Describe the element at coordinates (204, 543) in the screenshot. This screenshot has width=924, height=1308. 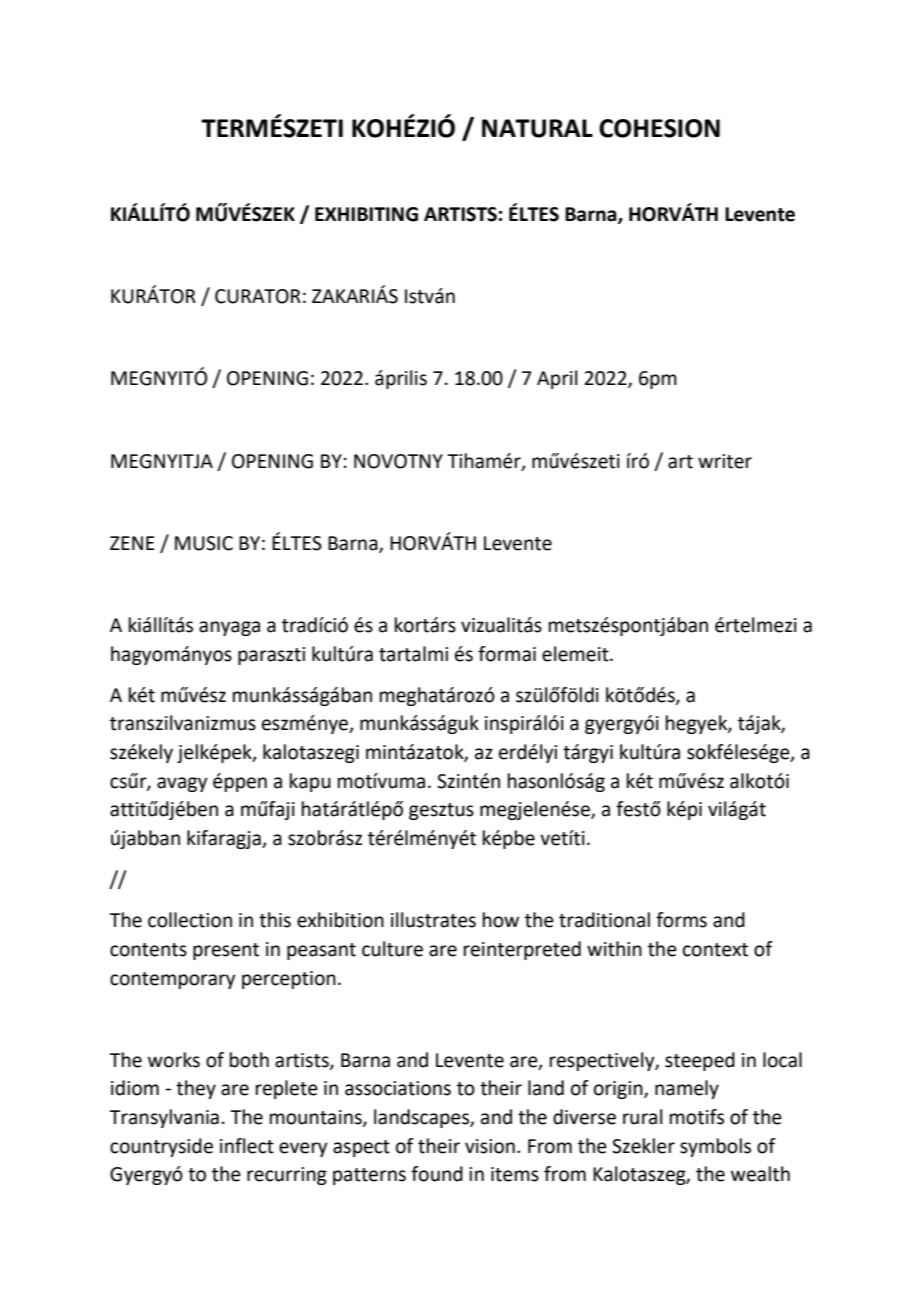
I see `MUSIC` at that location.
